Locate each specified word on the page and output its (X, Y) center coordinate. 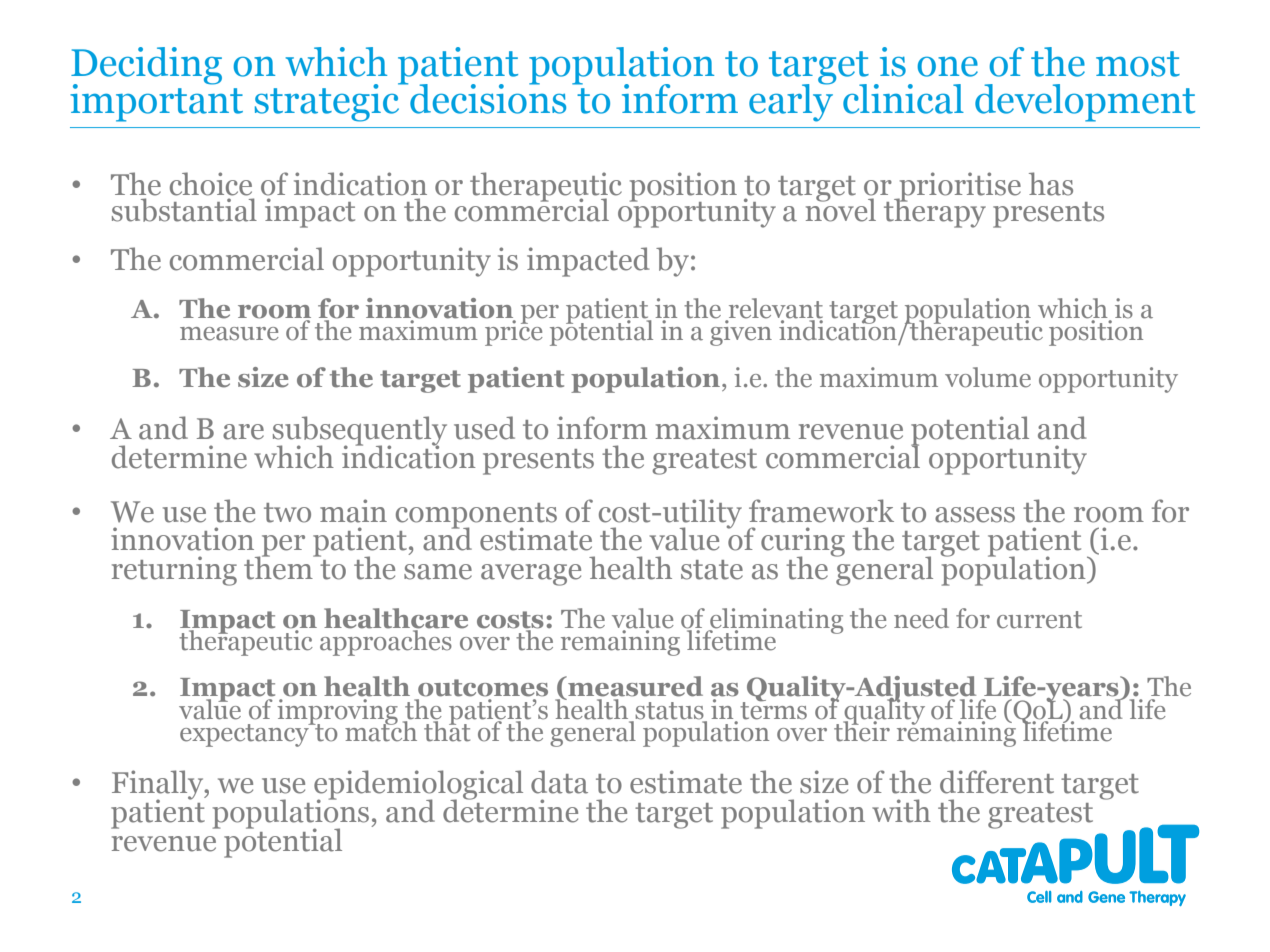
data (559, 782)
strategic (328, 102)
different (997, 782)
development (1085, 103)
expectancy (245, 734)
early (792, 101)
